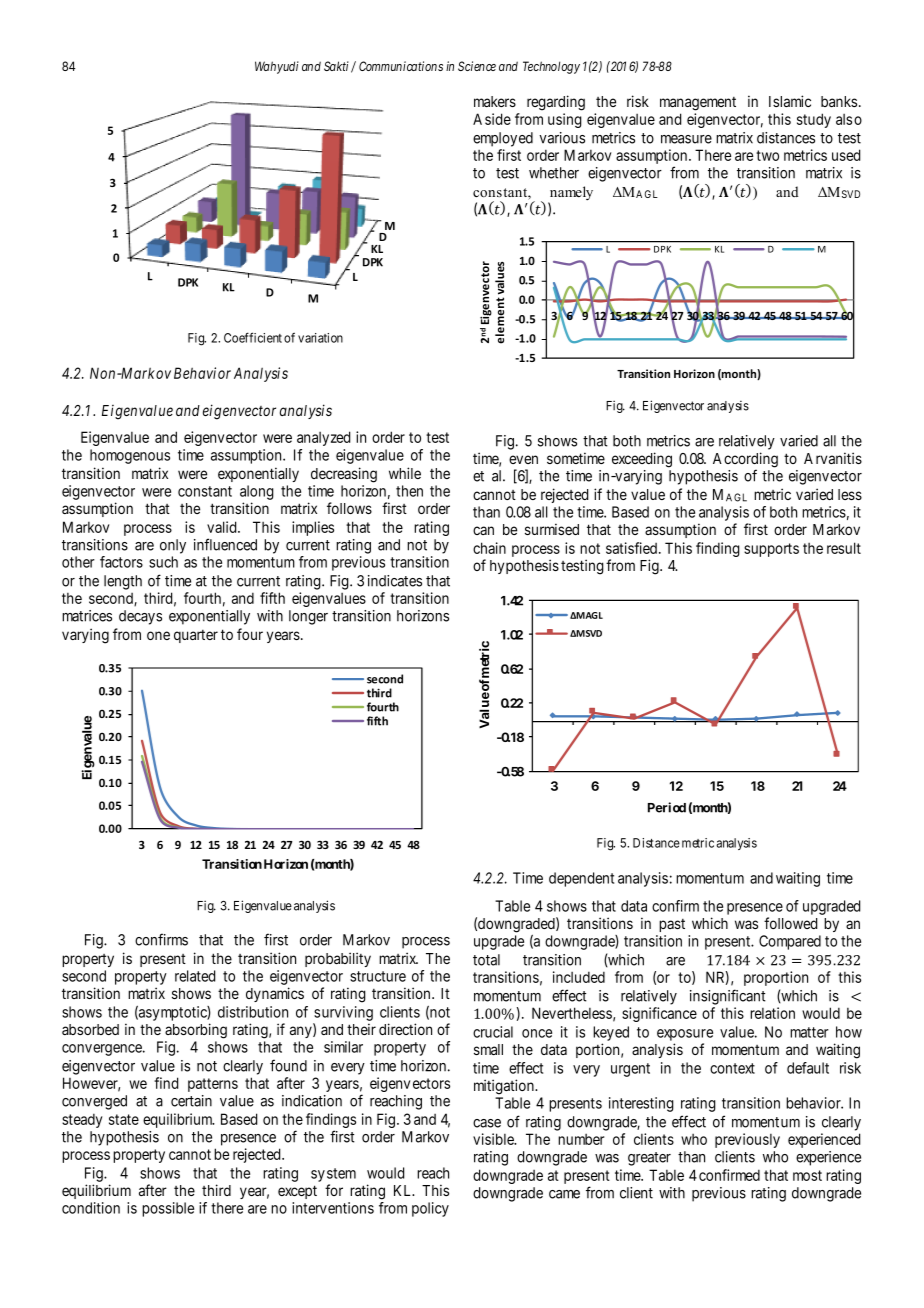  Describe the element at coordinates (196, 636) in the page. I see `quarter` at that location.
